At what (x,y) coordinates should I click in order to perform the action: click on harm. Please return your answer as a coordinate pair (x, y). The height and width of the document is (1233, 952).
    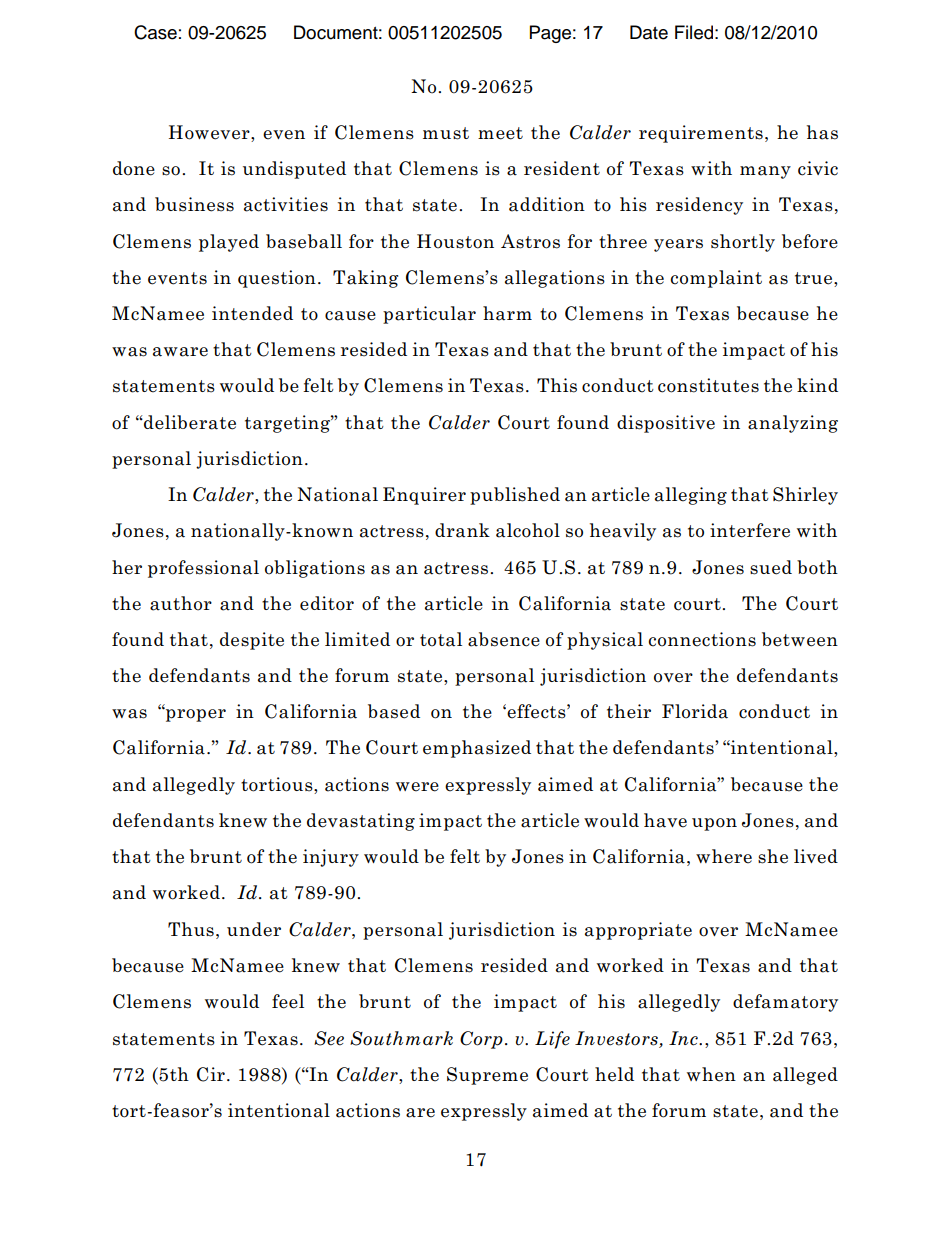
    Looking at the image, I should click on (507, 313).
